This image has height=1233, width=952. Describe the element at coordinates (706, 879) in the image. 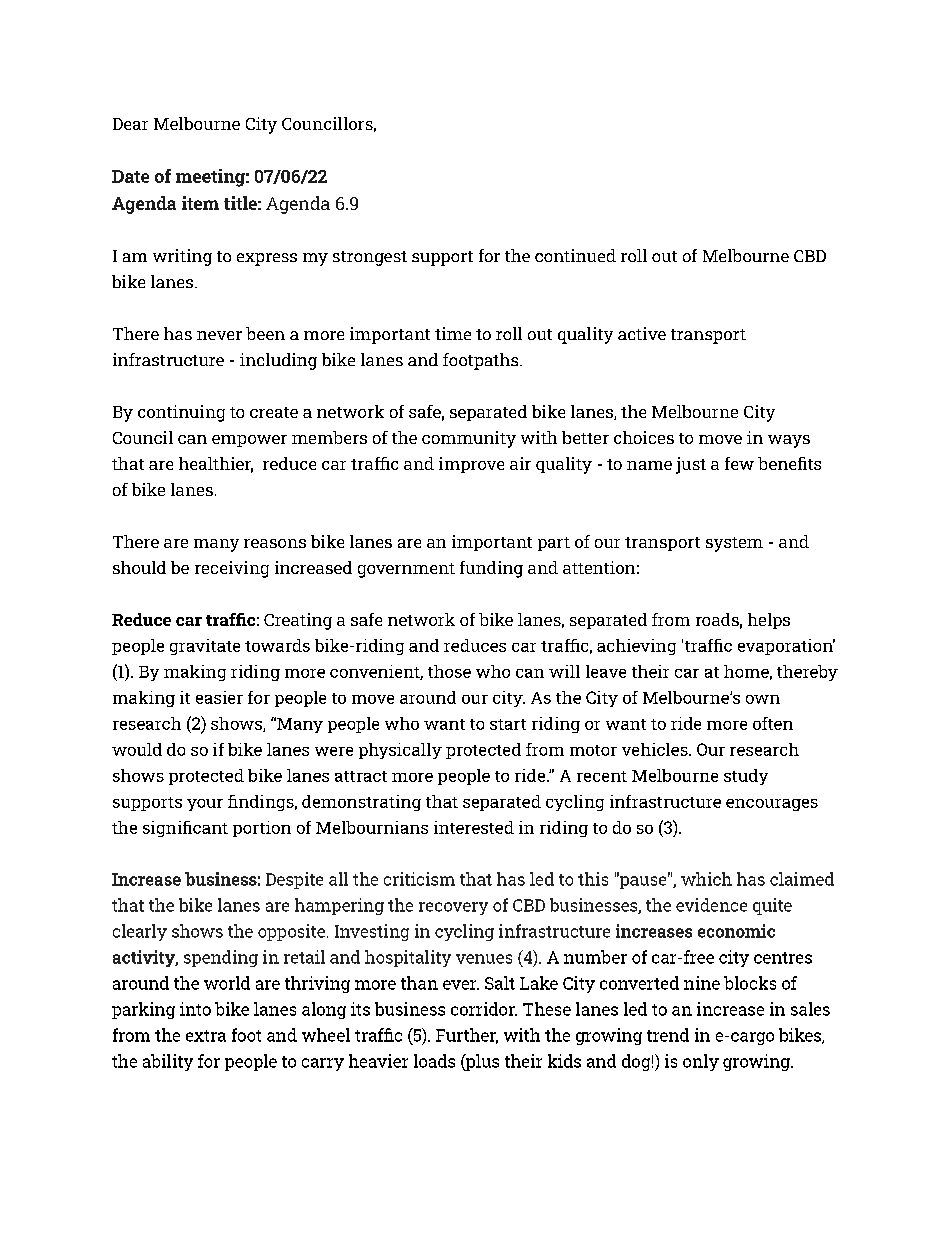

I see `which` at that location.
